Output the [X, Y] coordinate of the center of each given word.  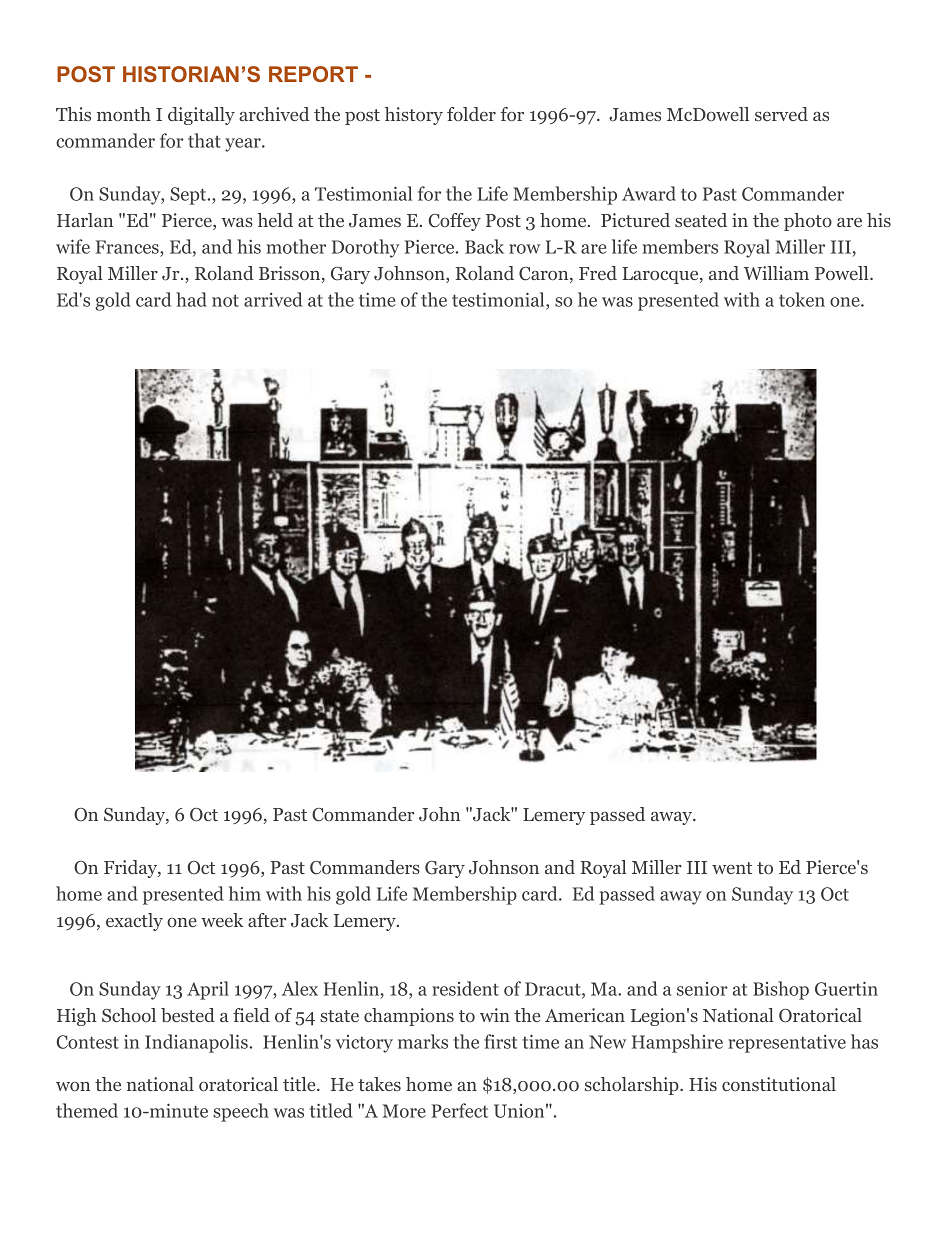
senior [702, 989]
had [191, 299]
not [225, 300]
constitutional [779, 1084]
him [245, 893]
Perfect [460, 1110]
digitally [201, 116]
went [732, 868]
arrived [273, 299]
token [802, 299]
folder [471, 114]
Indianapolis [197, 1043]
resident [465, 988]
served [781, 114]
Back [484, 246]
